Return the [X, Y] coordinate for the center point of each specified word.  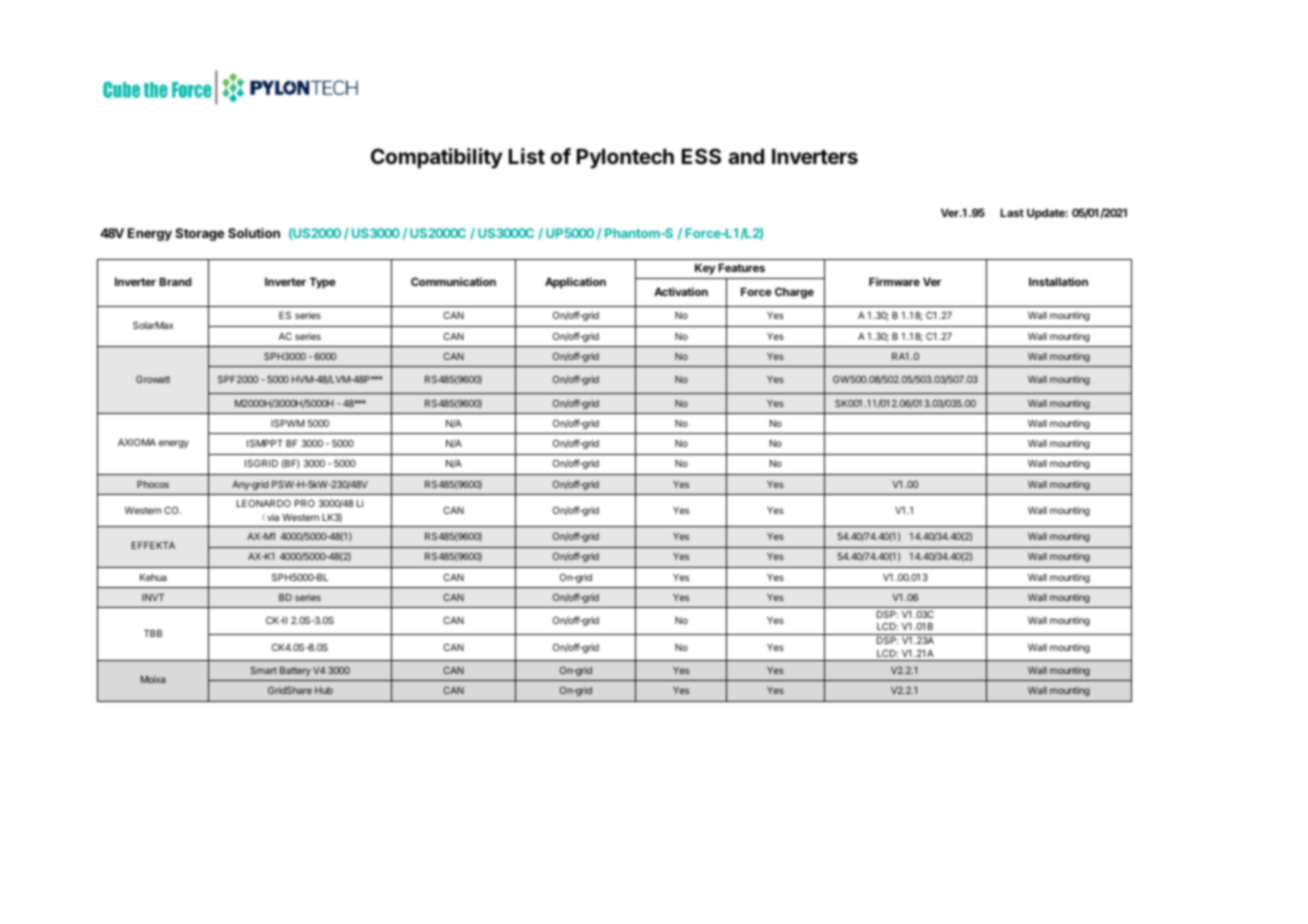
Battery [295, 671]
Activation [681, 291]
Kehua [153, 577]
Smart [263, 670]
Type [322, 283]
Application [575, 283]
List [527, 156]
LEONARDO [264, 503]
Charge [794, 293]
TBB [153, 633]
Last [1012, 212]
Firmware [894, 281]
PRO [305, 503]
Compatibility [436, 158]
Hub [324, 690]
